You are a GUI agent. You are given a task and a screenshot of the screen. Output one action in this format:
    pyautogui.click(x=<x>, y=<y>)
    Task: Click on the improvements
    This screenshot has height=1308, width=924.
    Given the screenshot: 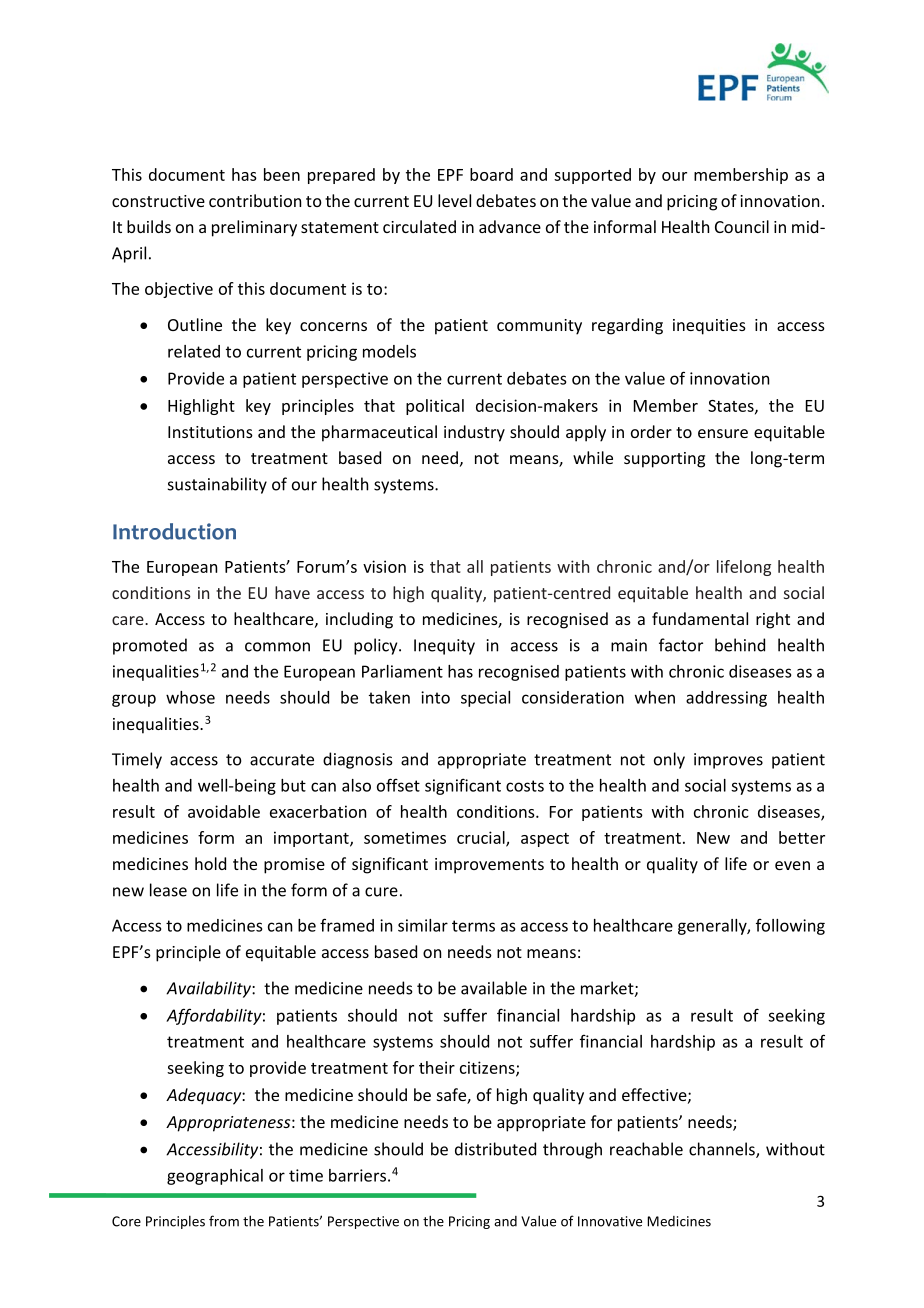 What is the action you would take?
    pyautogui.click(x=489, y=866)
